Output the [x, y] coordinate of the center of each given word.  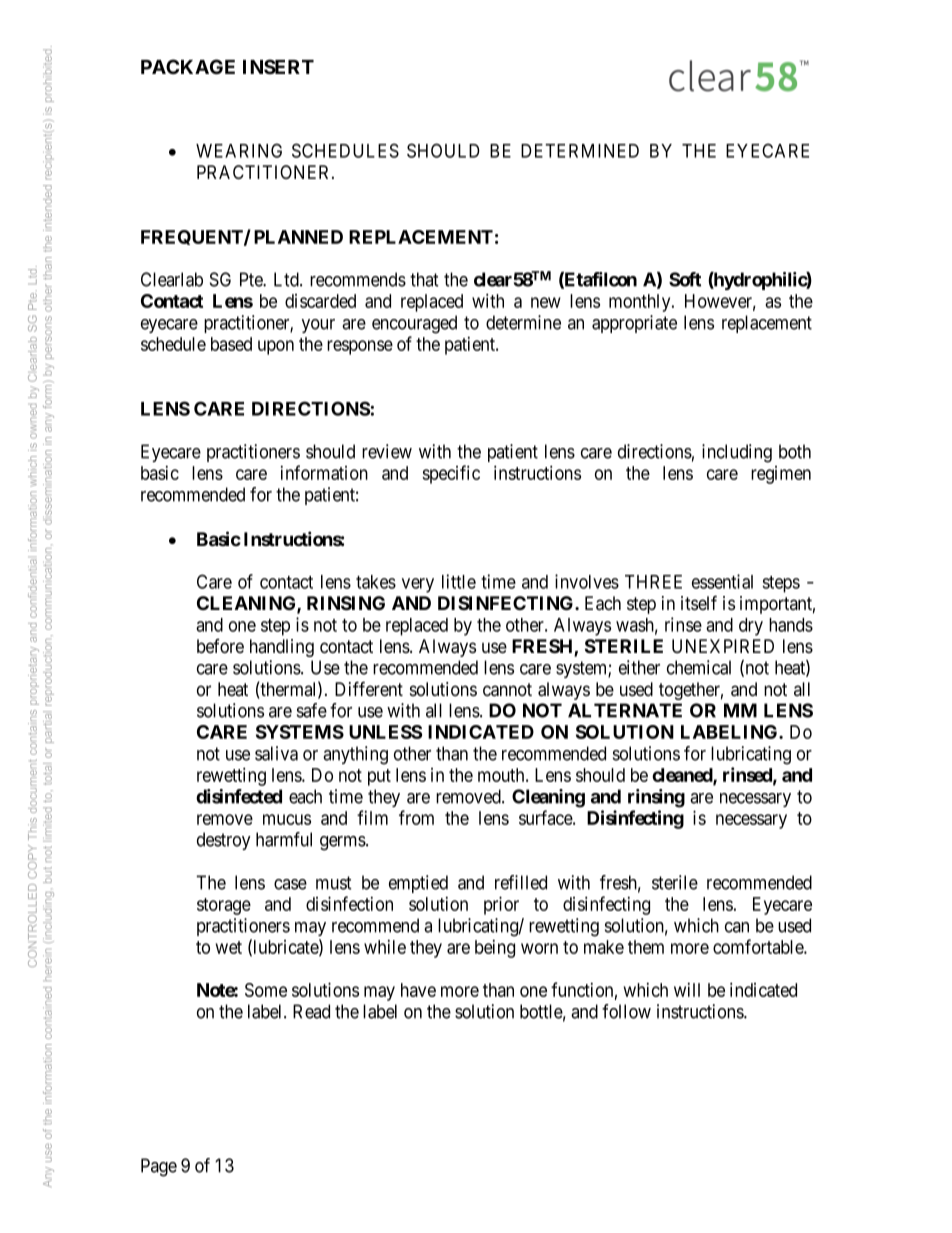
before [220, 646]
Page [159, 1167]
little [459, 581]
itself [699, 603]
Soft [685, 279]
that [424, 279]
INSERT [278, 66]
